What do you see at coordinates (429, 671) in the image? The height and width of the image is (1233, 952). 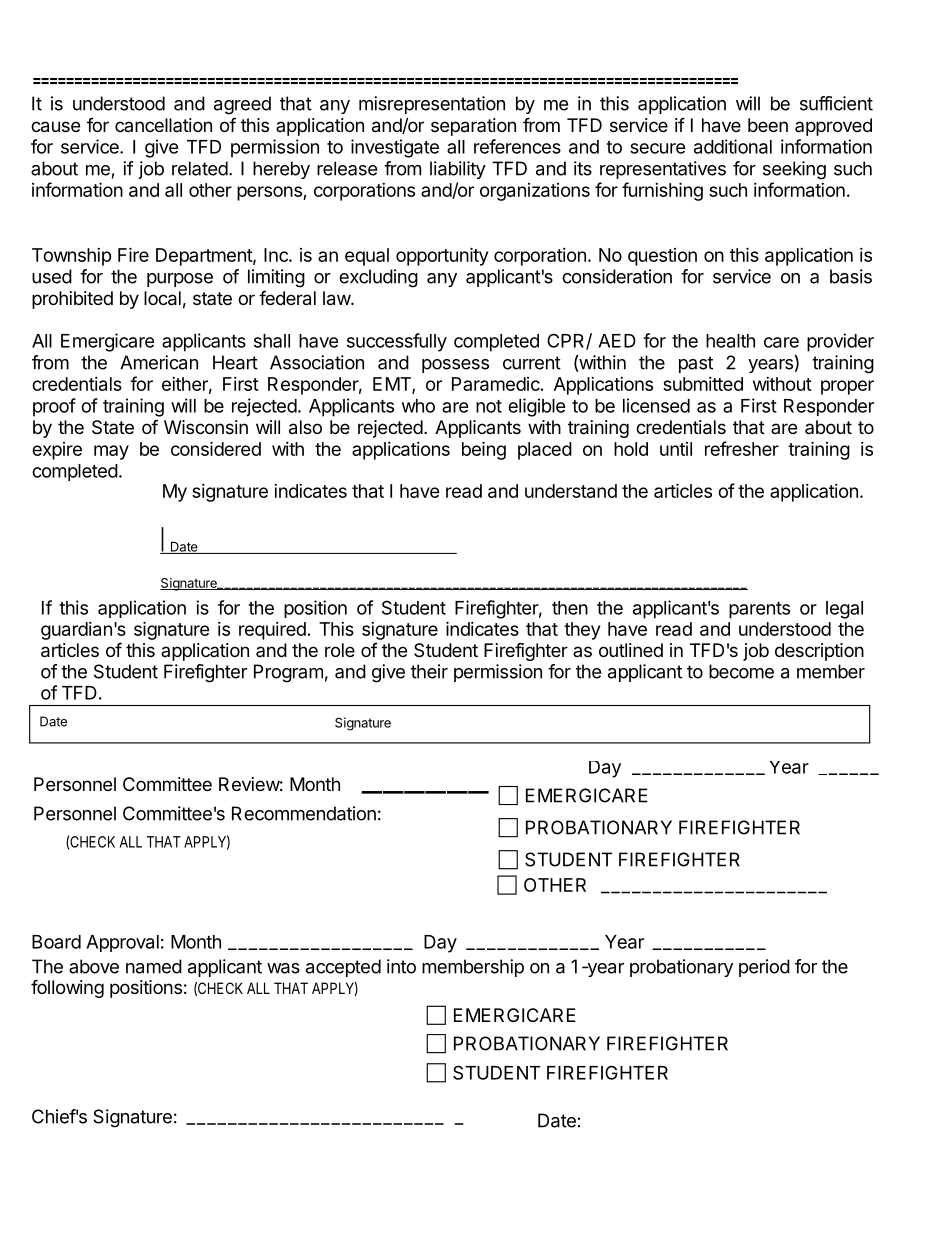 I see `their` at bounding box center [429, 671].
